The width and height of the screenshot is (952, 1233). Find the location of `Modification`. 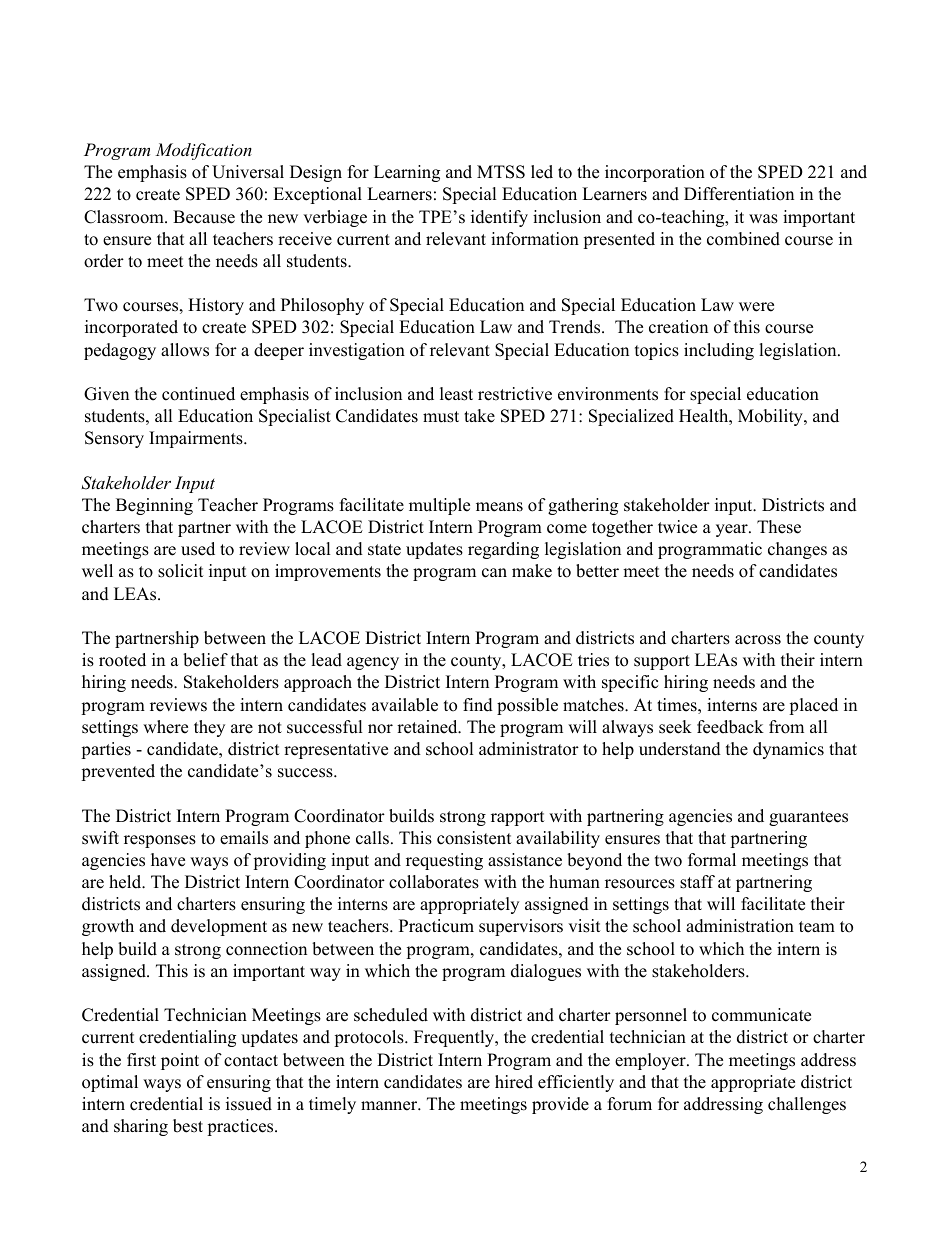

Modification is located at coordinates (203, 151).
